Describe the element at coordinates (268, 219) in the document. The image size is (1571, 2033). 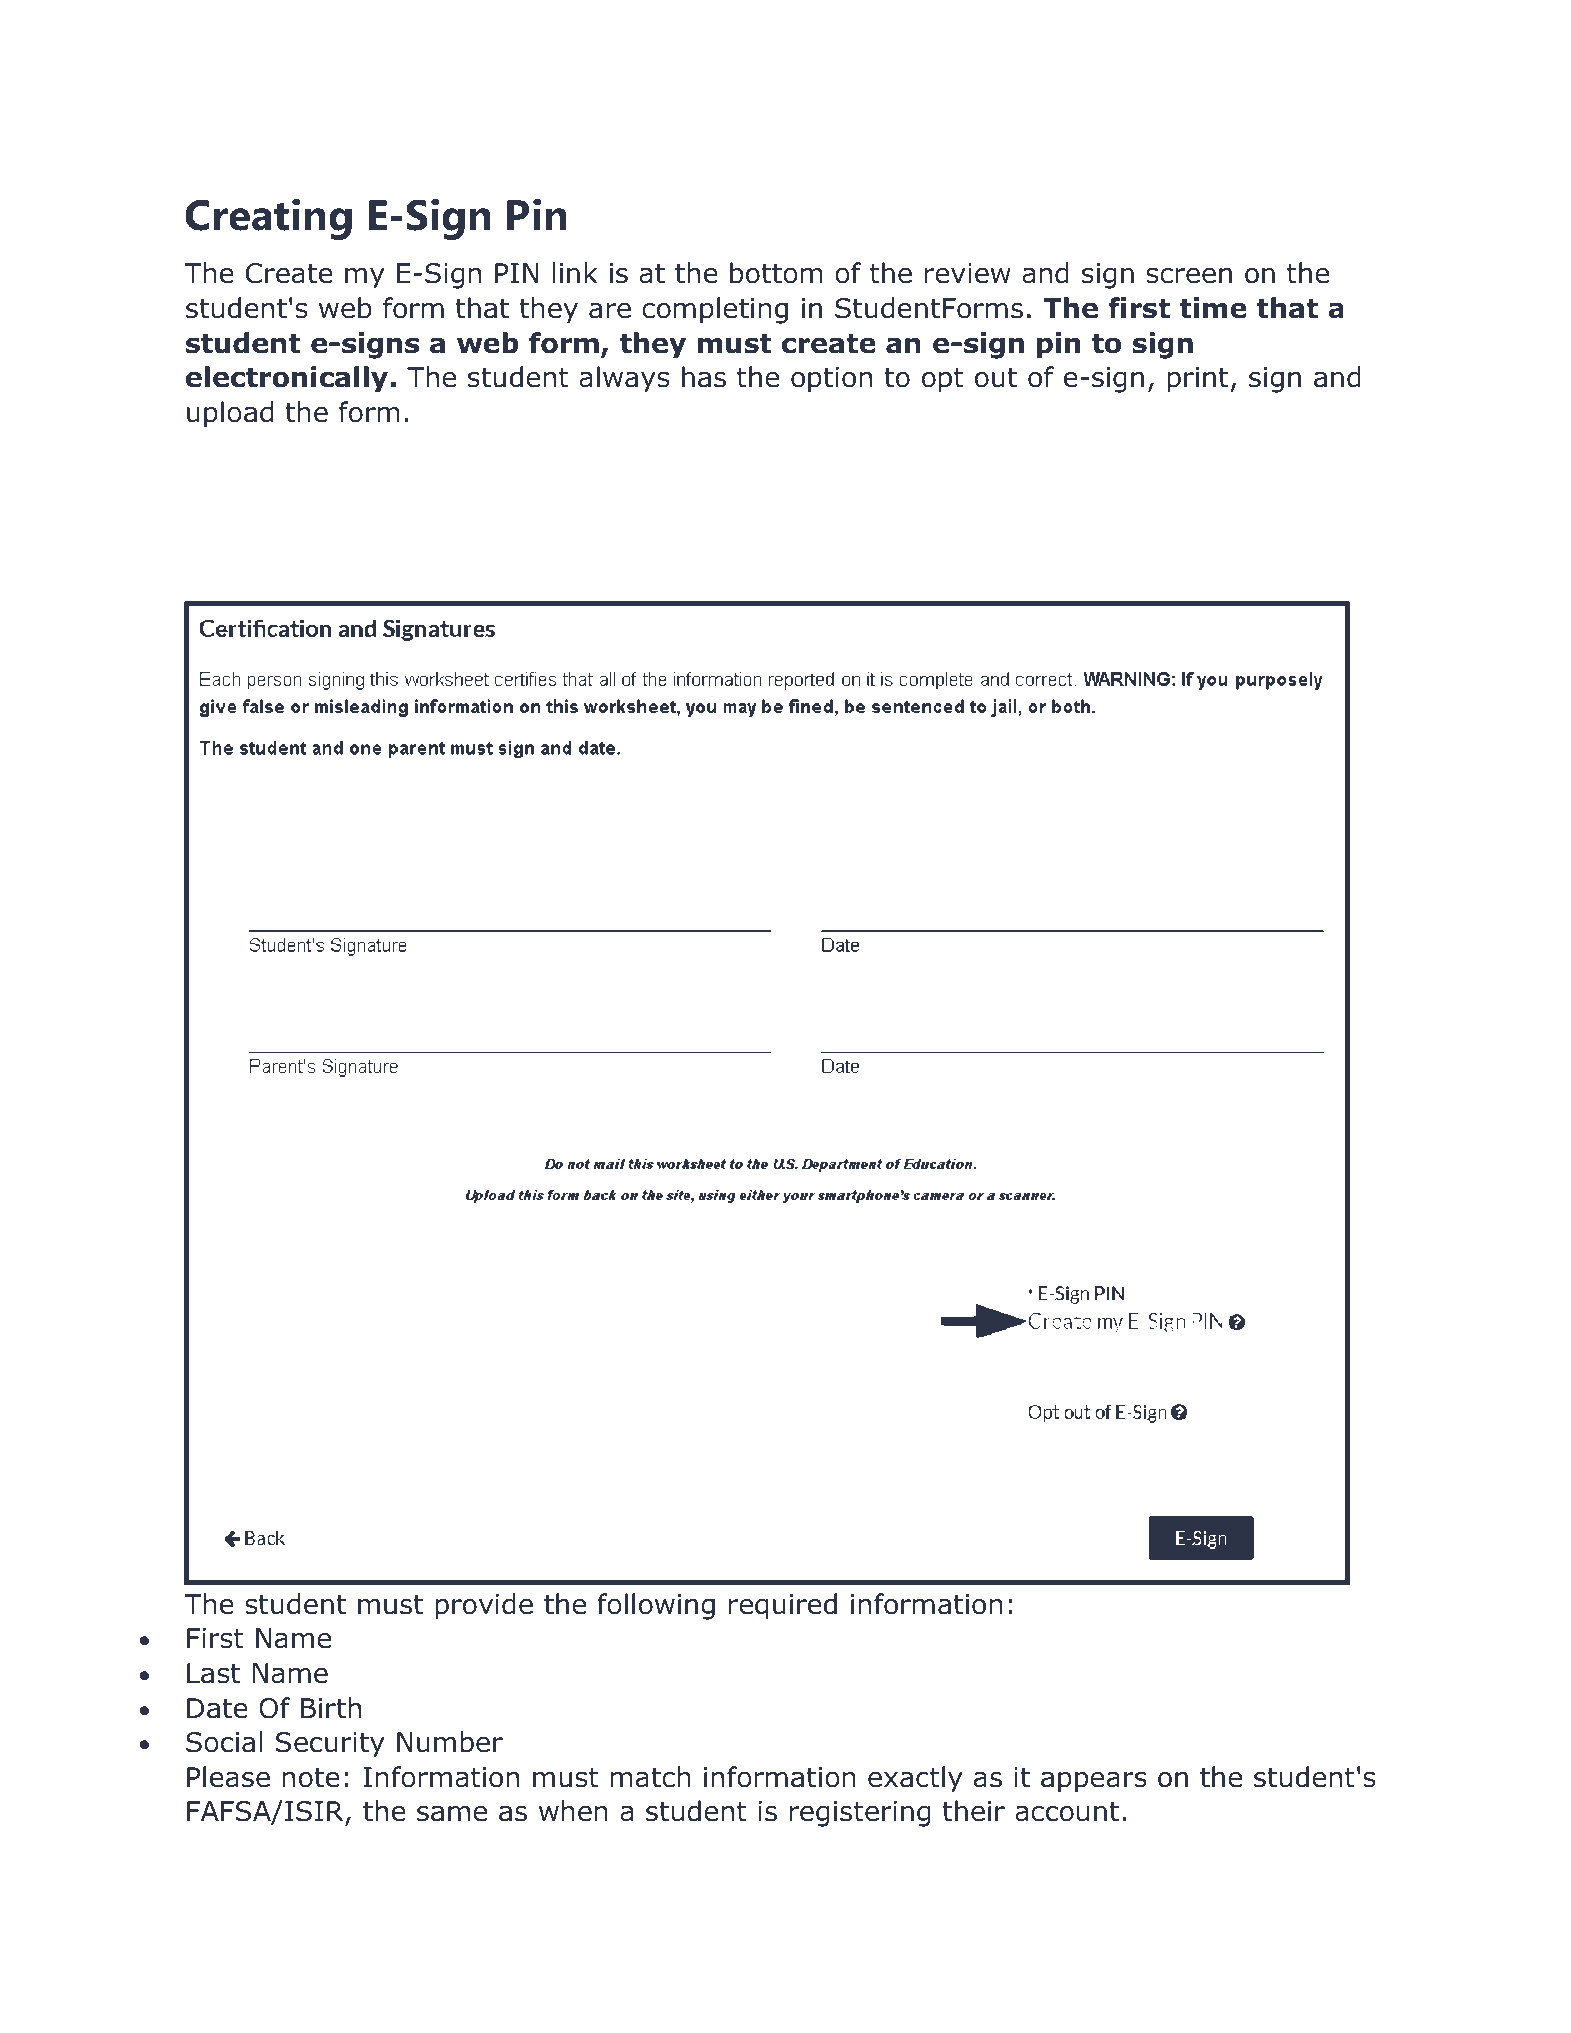
I see `Creating` at that location.
